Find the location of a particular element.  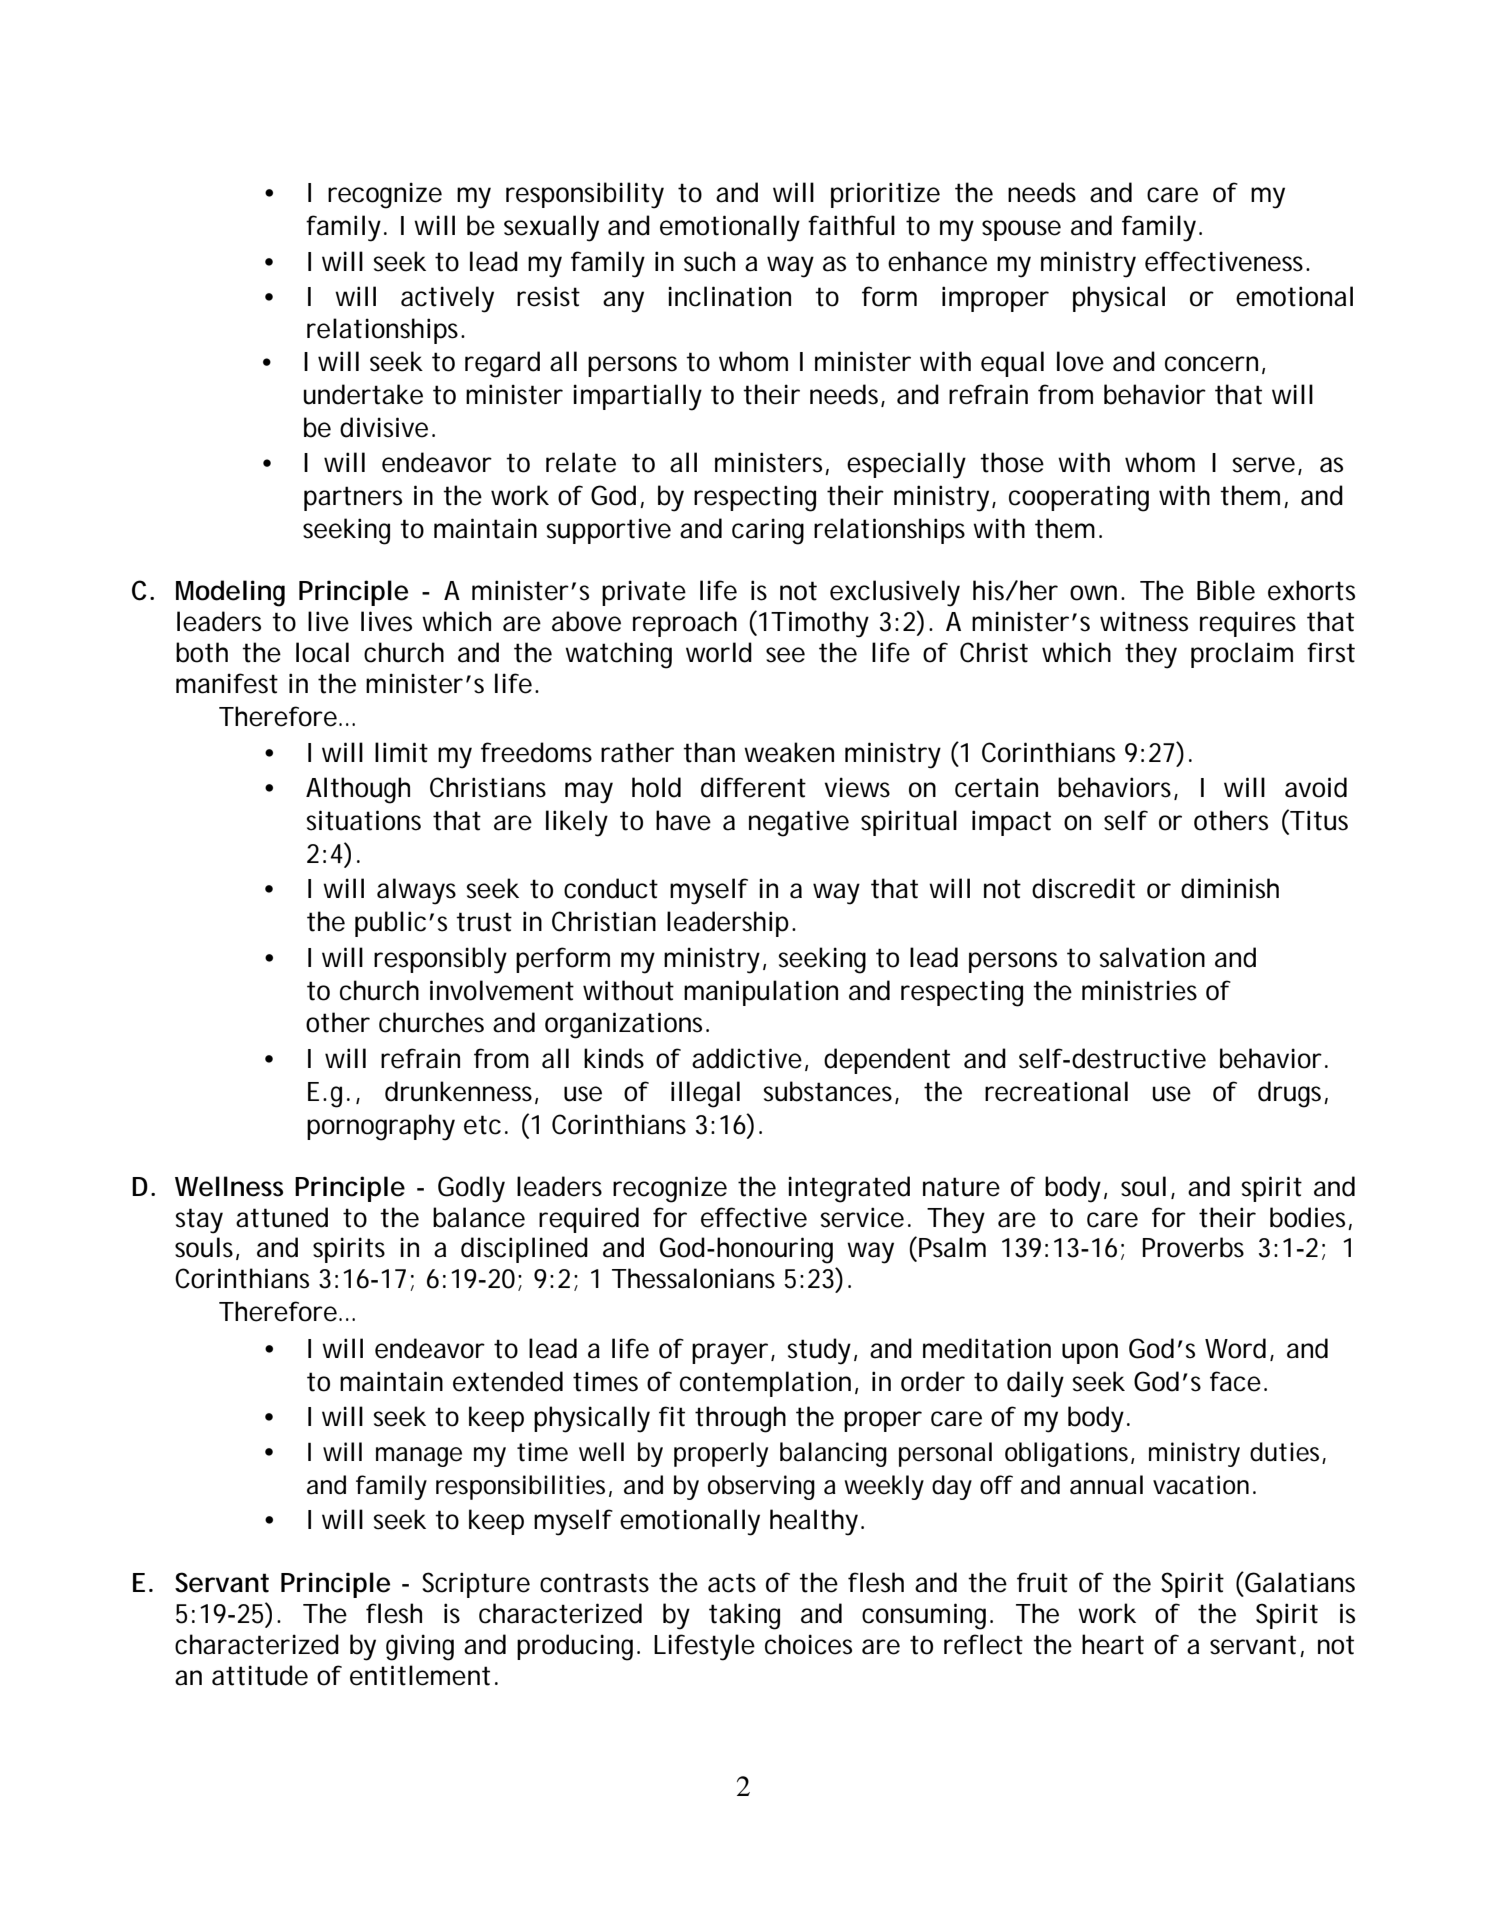

pornography is located at coordinates (381, 1127).
